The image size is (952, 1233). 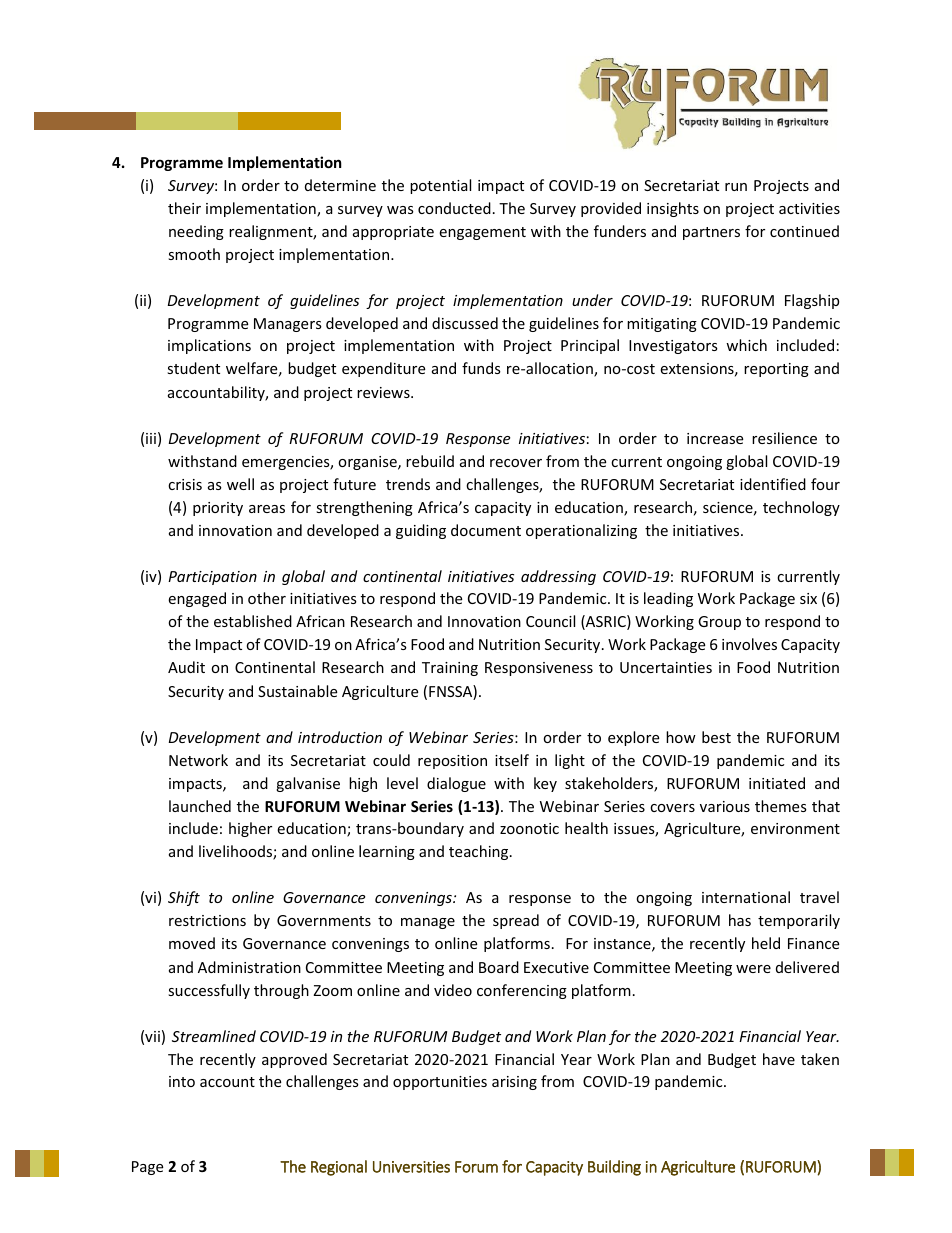 I want to click on needing, so click(x=196, y=232).
